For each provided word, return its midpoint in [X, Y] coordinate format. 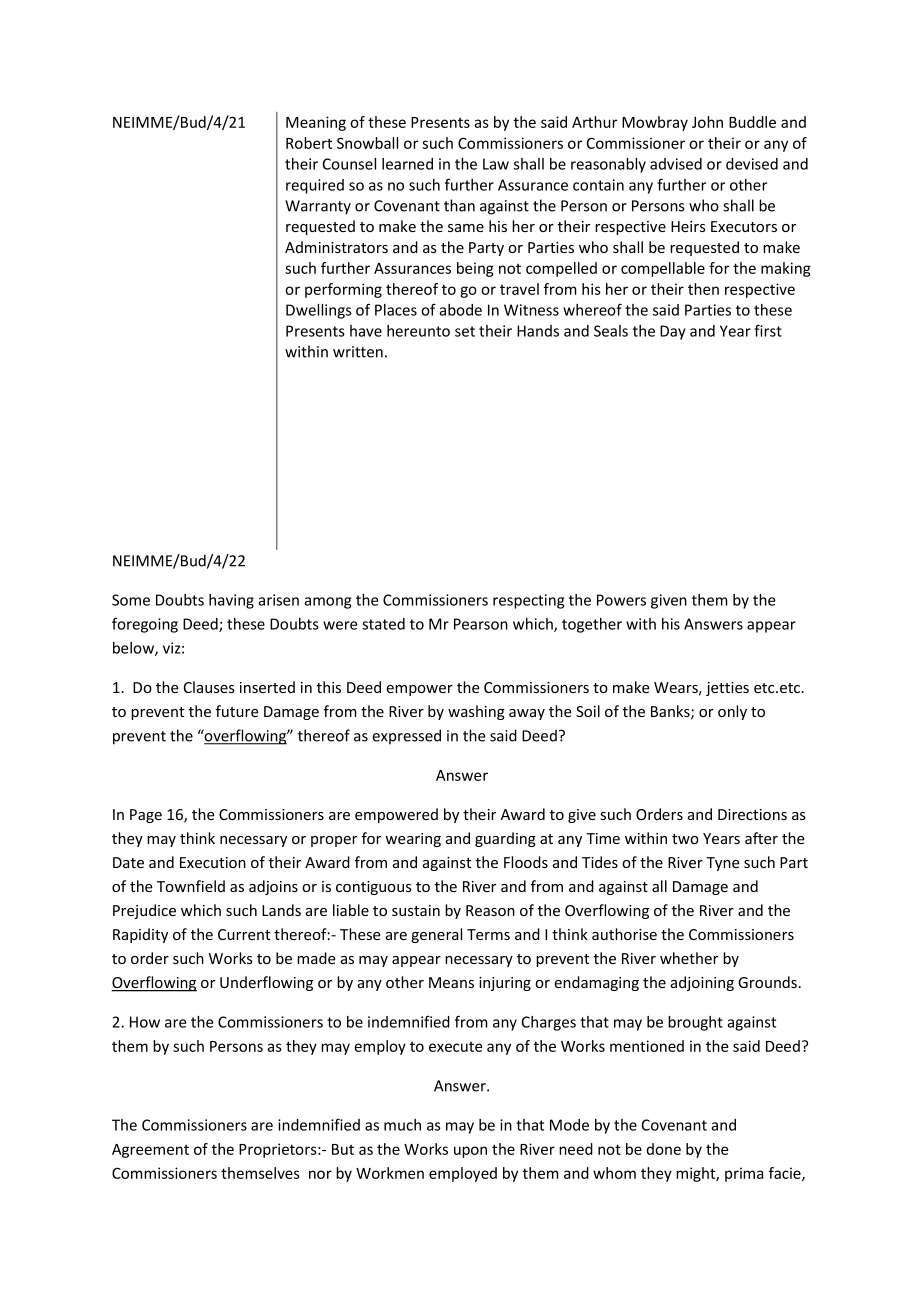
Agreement [150, 1151]
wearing [413, 840]
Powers [621, 600]
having [231, 601]
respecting [528, 601]
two [685, 839]
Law [496, 164]
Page [146, 816]
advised [676, 164]
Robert [309, 143]
